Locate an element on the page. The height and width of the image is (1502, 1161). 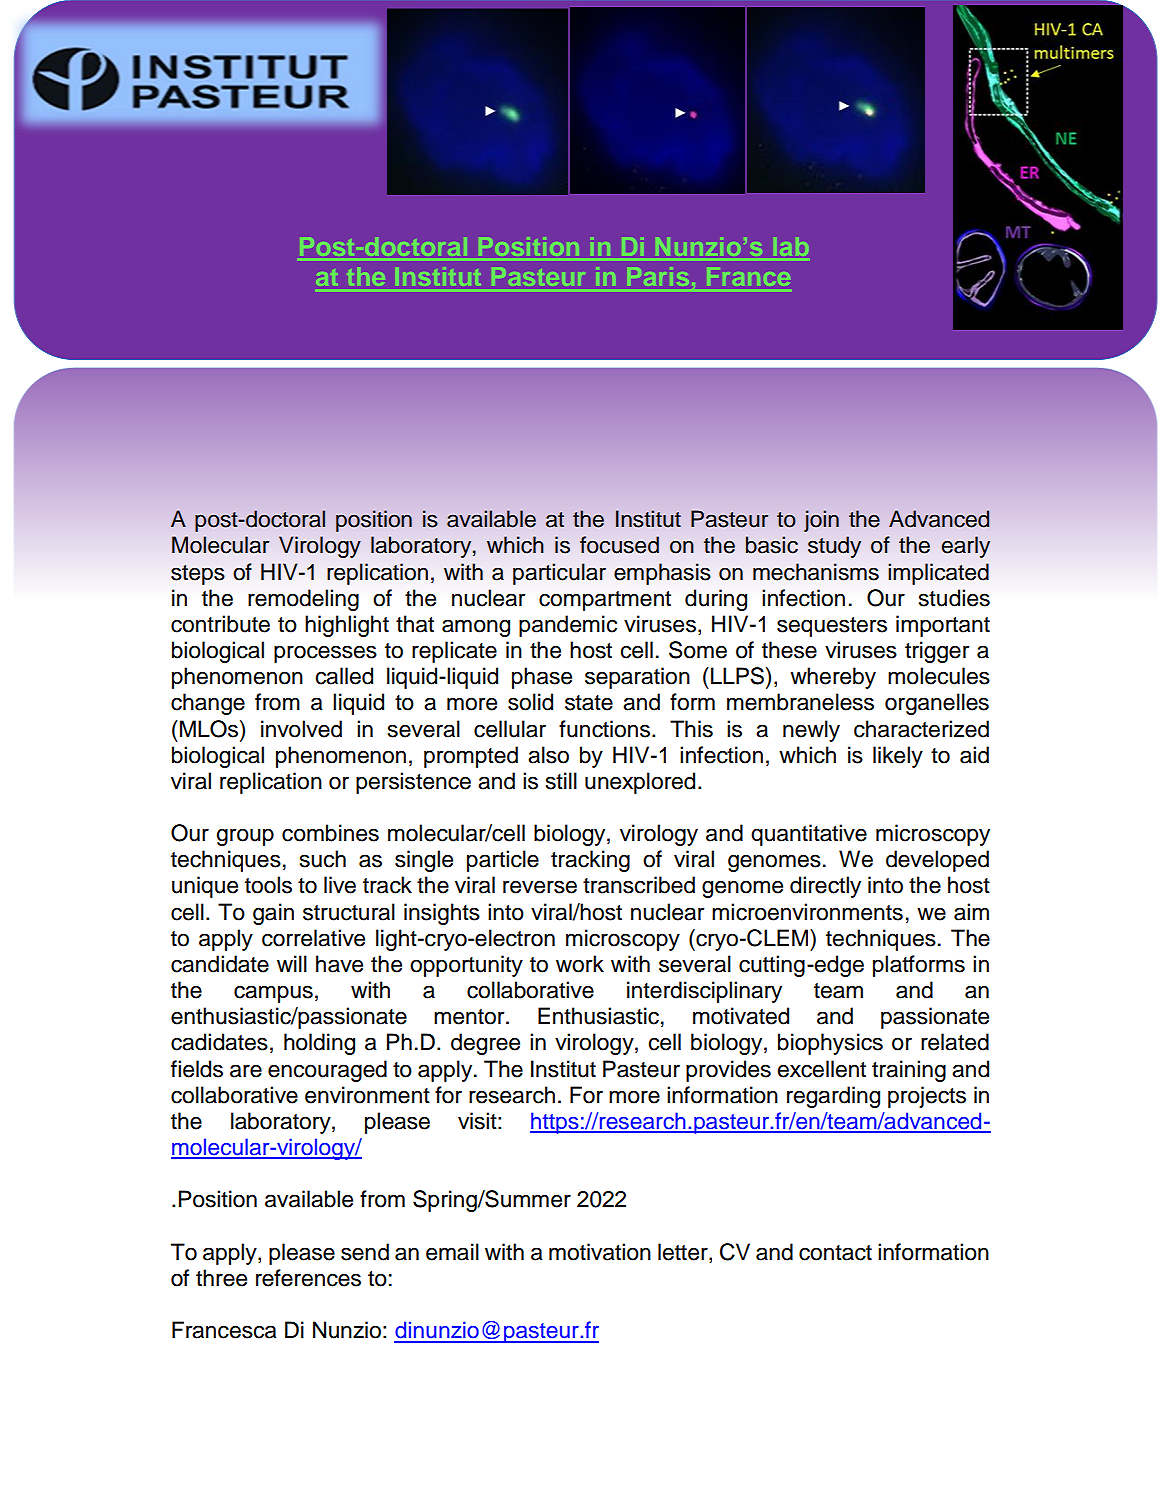
degree is located at coordinates (485, 1044).
